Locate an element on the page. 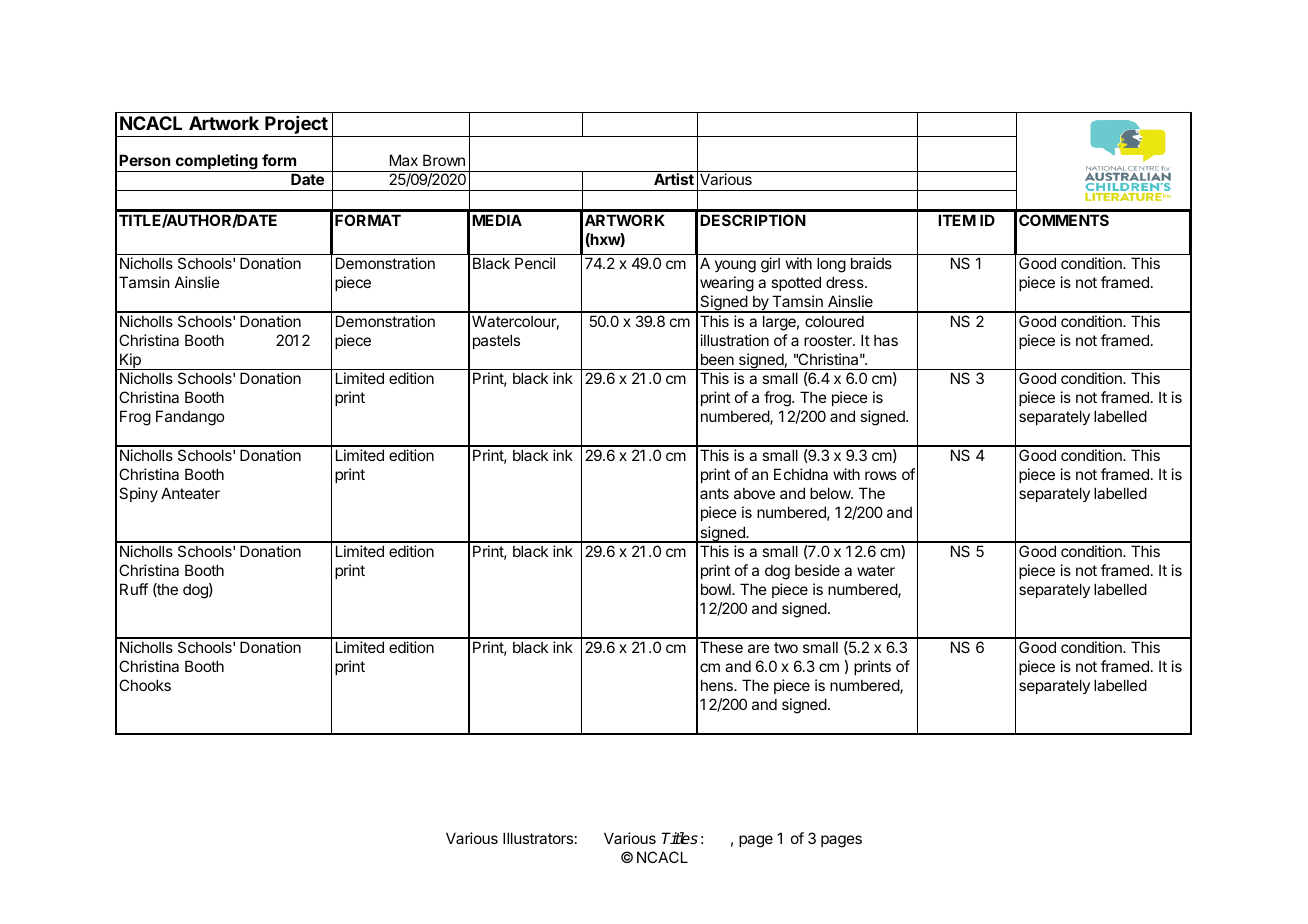 The width and height of the page is (1308, 924). hens is located at coordinates (718, 685).
